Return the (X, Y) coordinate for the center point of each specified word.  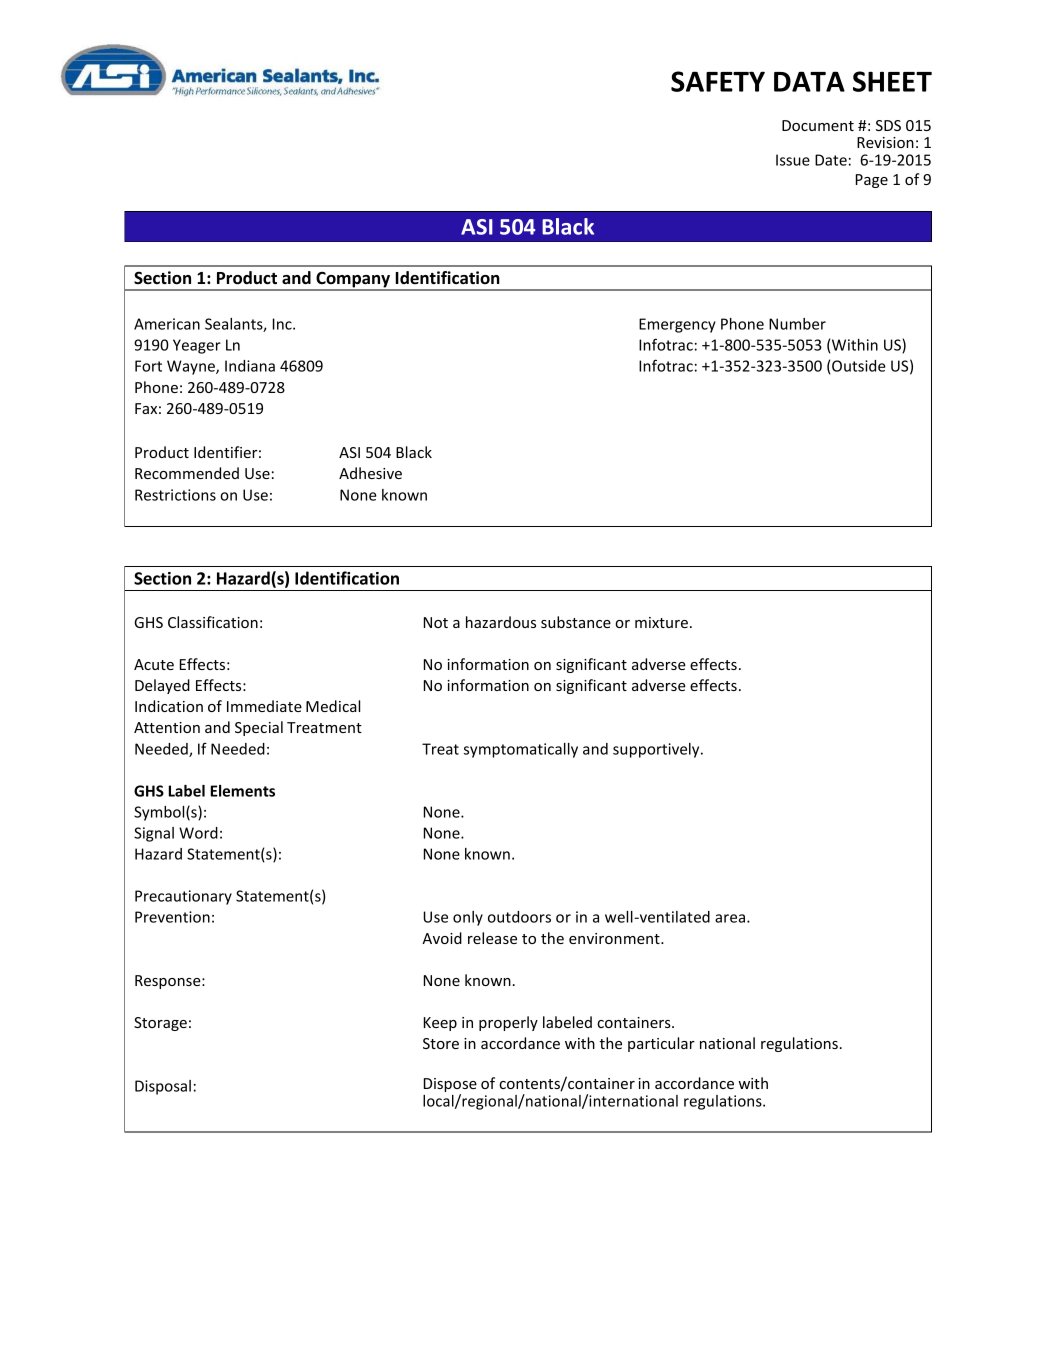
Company (353, 280)
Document (818, 125)
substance (576, 622)
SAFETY (718, 81)
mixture (661, 622)
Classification (213, 622)
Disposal (163, 1087)
